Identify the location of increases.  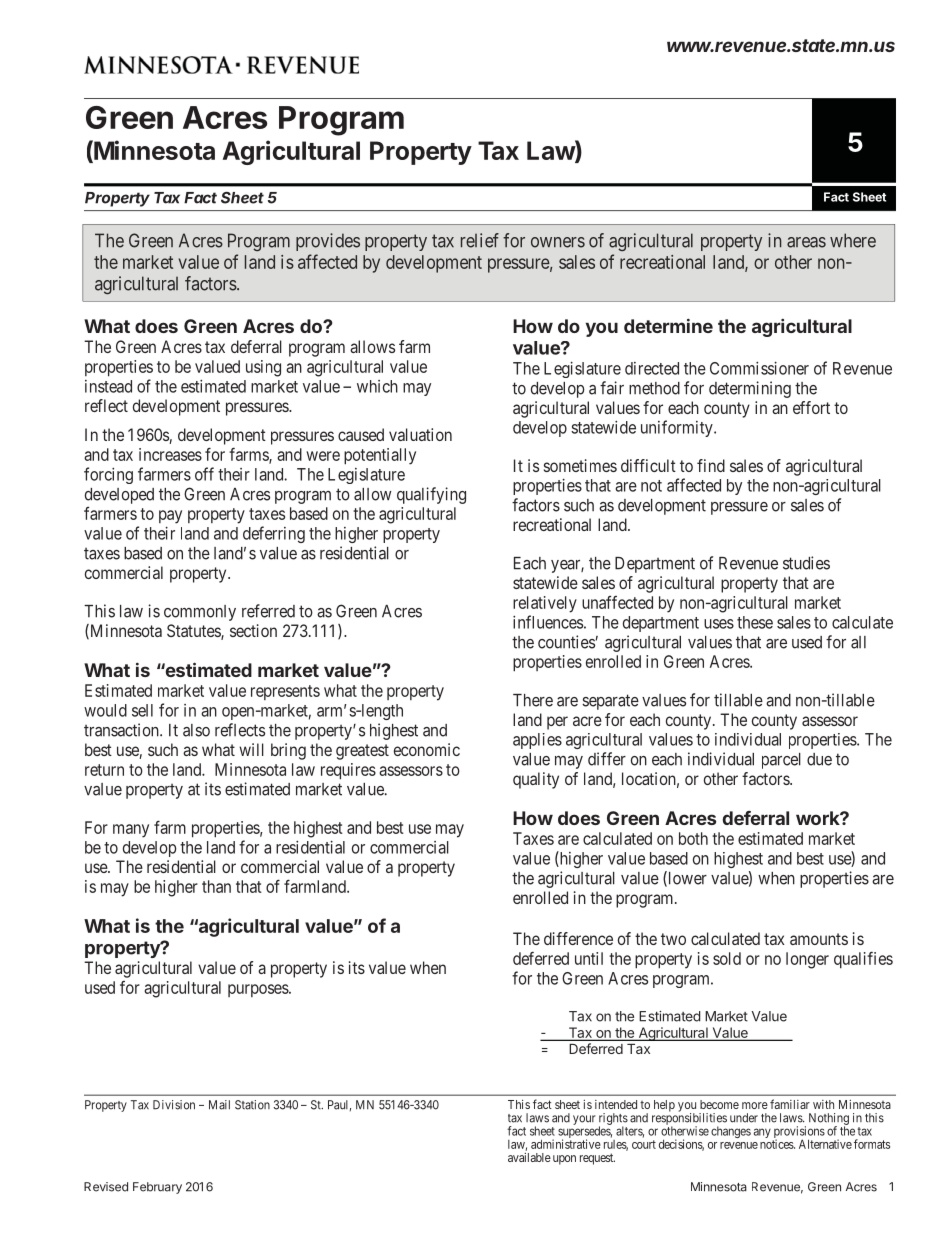
(170, 454).
